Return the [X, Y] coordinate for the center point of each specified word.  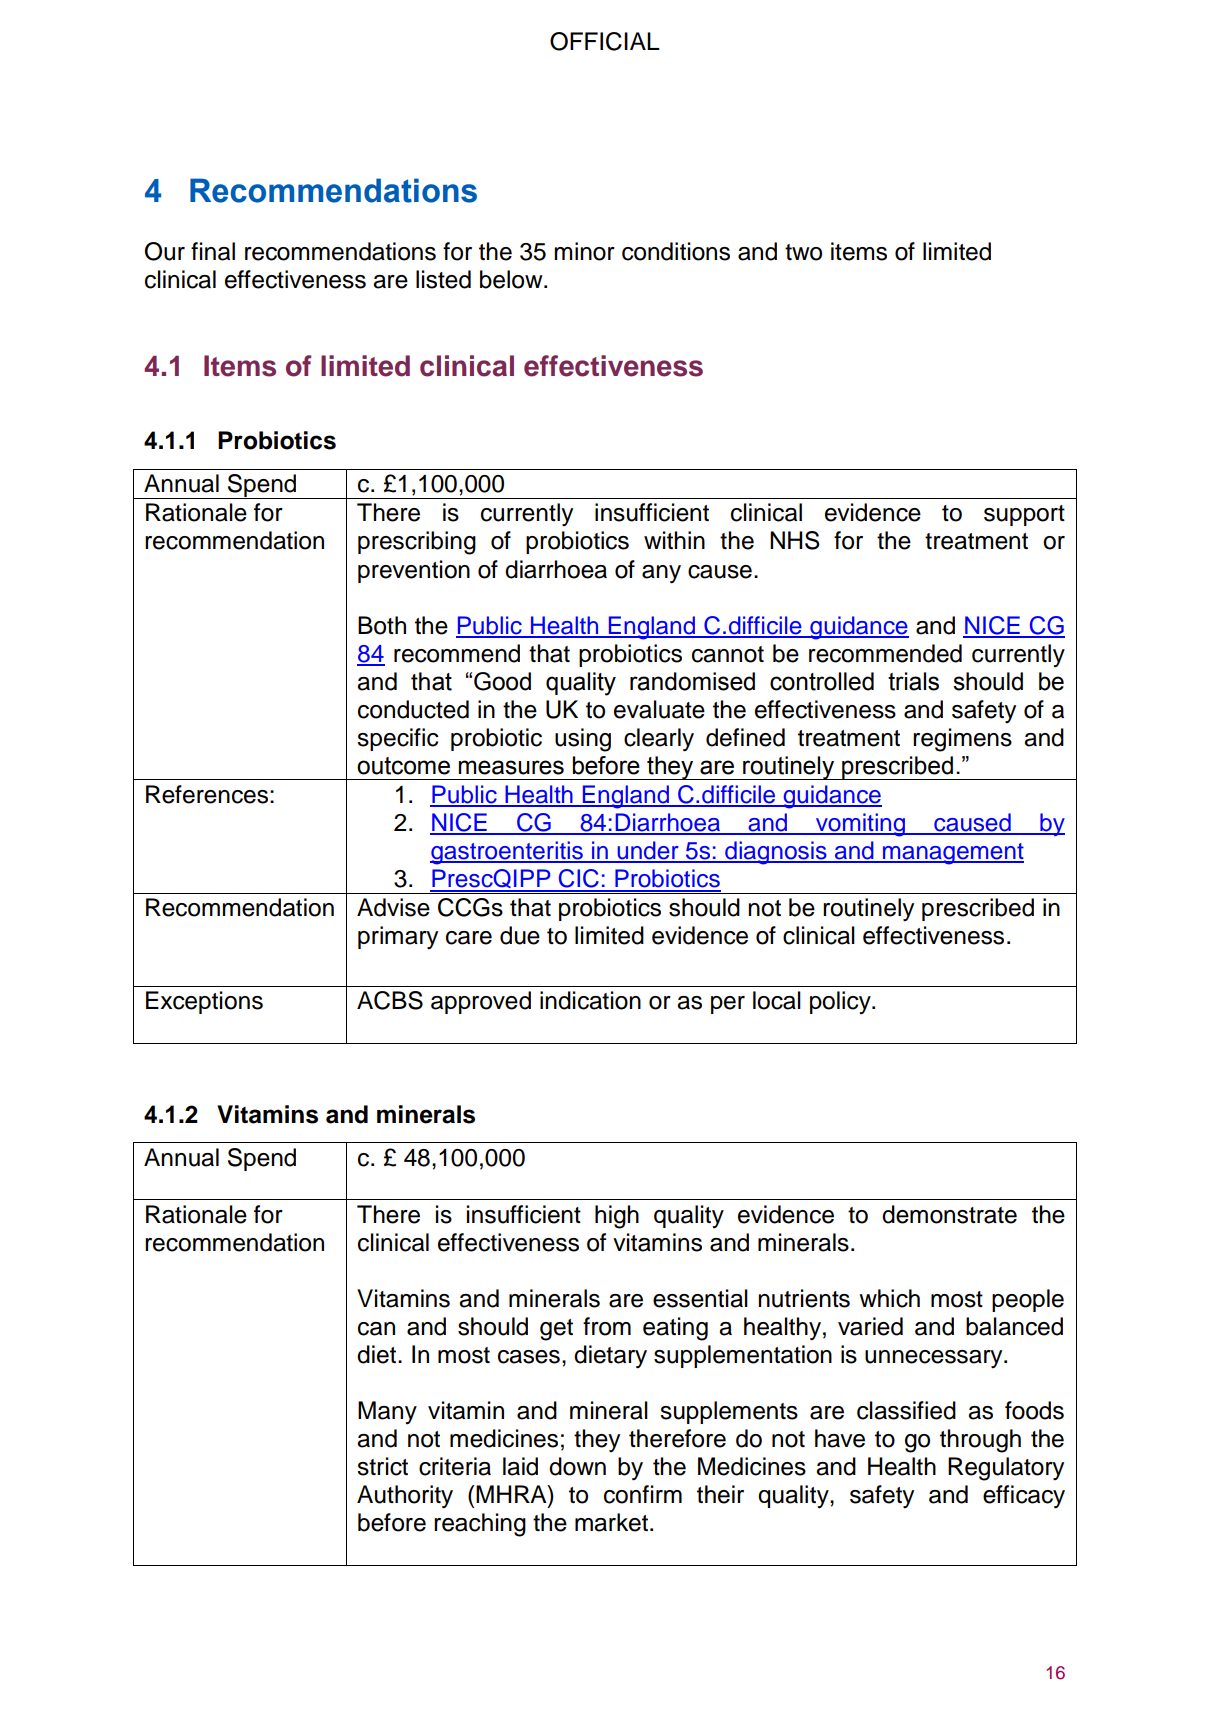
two [803, 252]
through [980, 1441]
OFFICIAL [605, 41]
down [577, 1466]
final [213, 251]
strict [382, 1466]
